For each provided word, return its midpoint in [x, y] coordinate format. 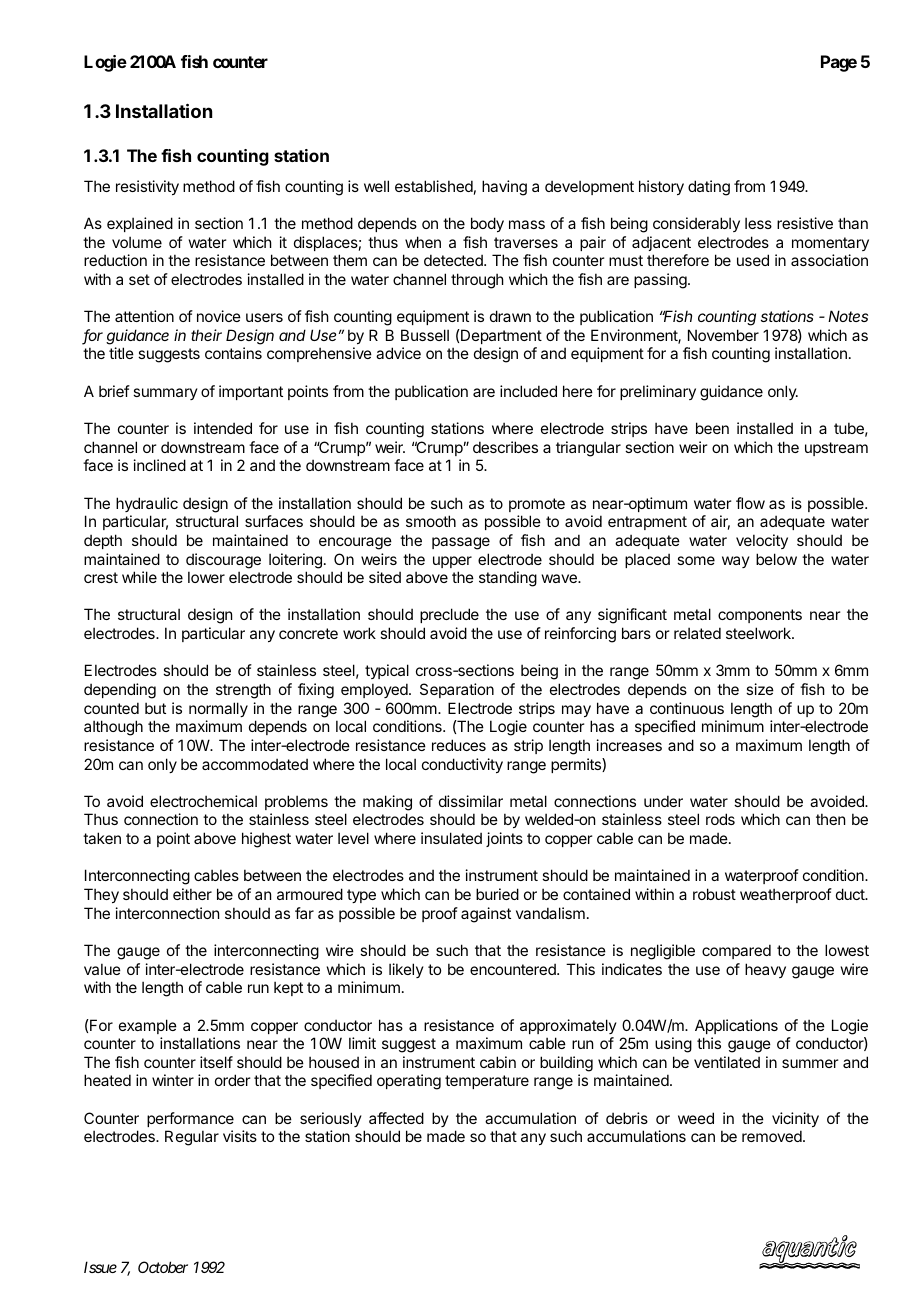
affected [396, 1118]
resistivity [147, 187]
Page [839, 63]
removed [773, 1136]
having [504, 188]
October [163, 1267]
